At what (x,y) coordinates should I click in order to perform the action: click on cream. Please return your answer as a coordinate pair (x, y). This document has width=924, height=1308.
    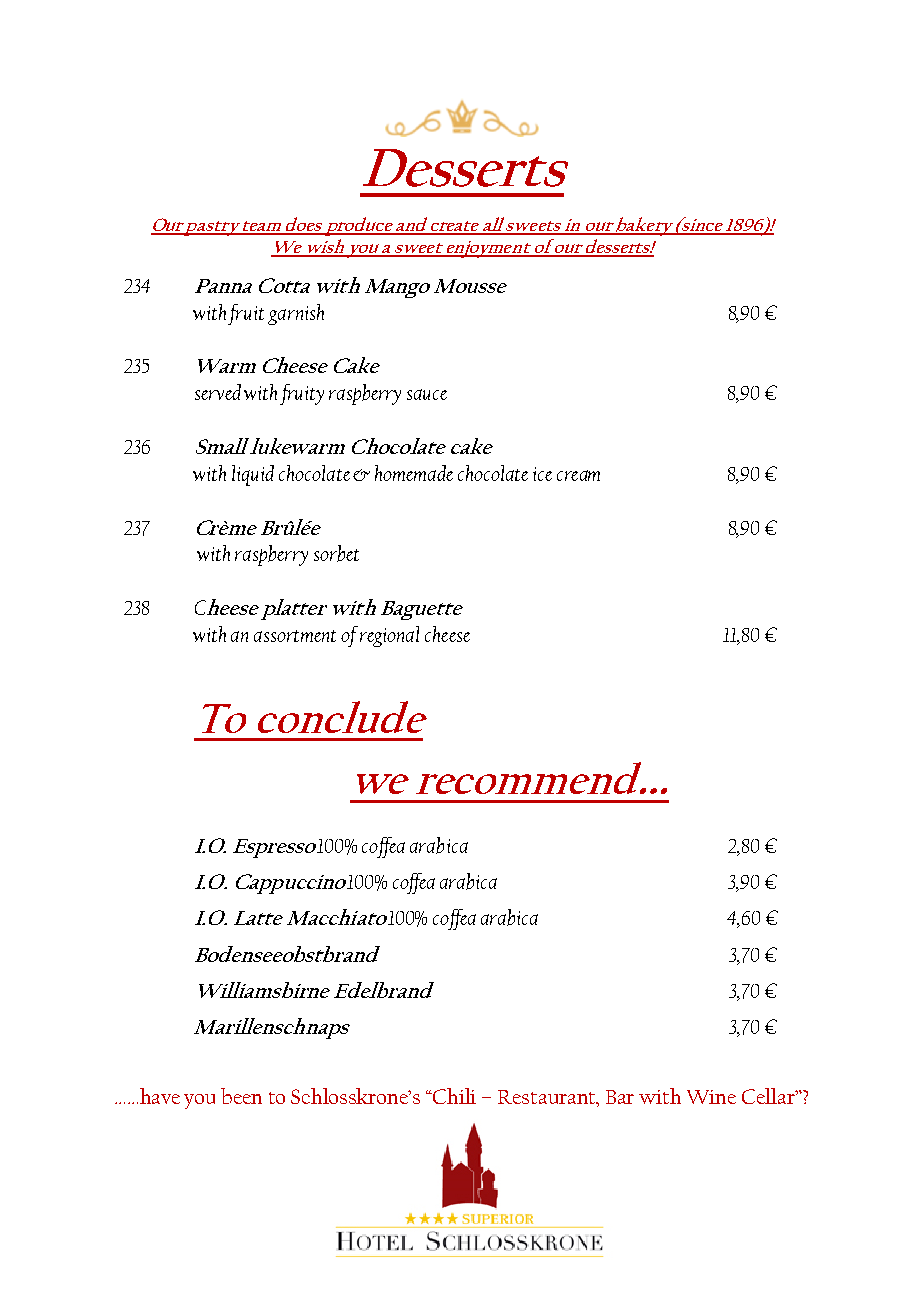
    Looking at the image, I should click on (578, 475).
